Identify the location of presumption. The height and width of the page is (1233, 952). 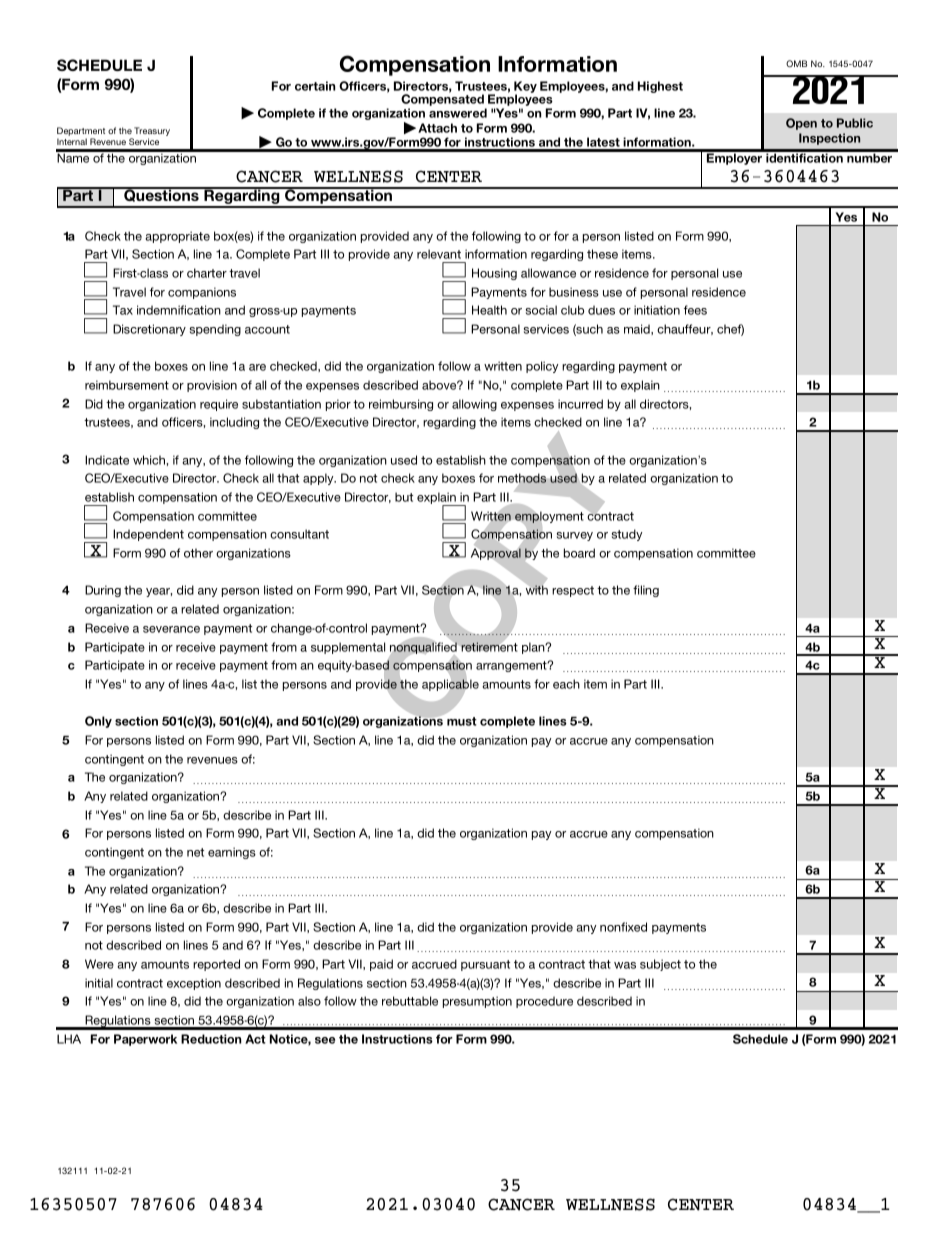
(477, 1002).
